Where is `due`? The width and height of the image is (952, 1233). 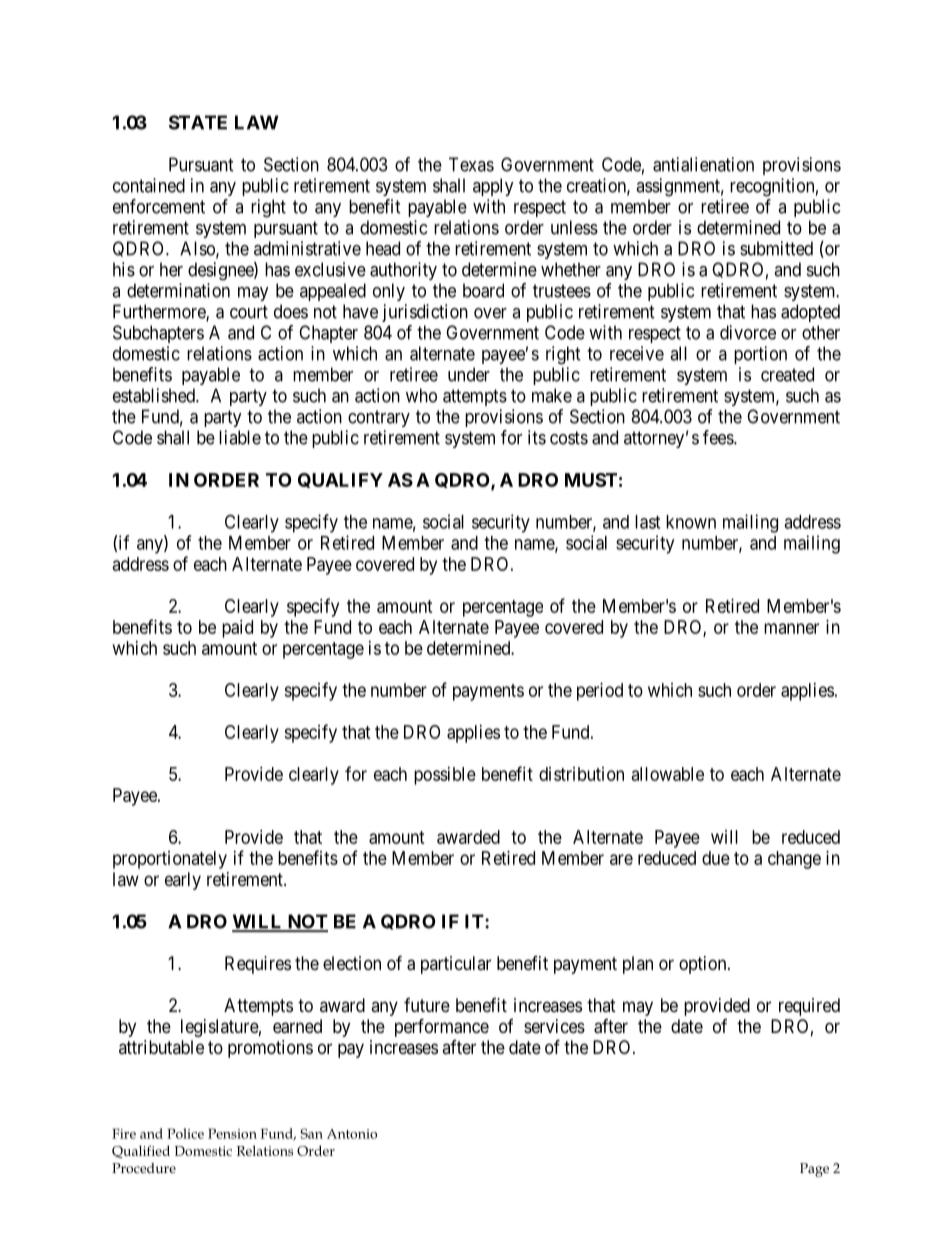 due is located at coordinates (716, 858).
